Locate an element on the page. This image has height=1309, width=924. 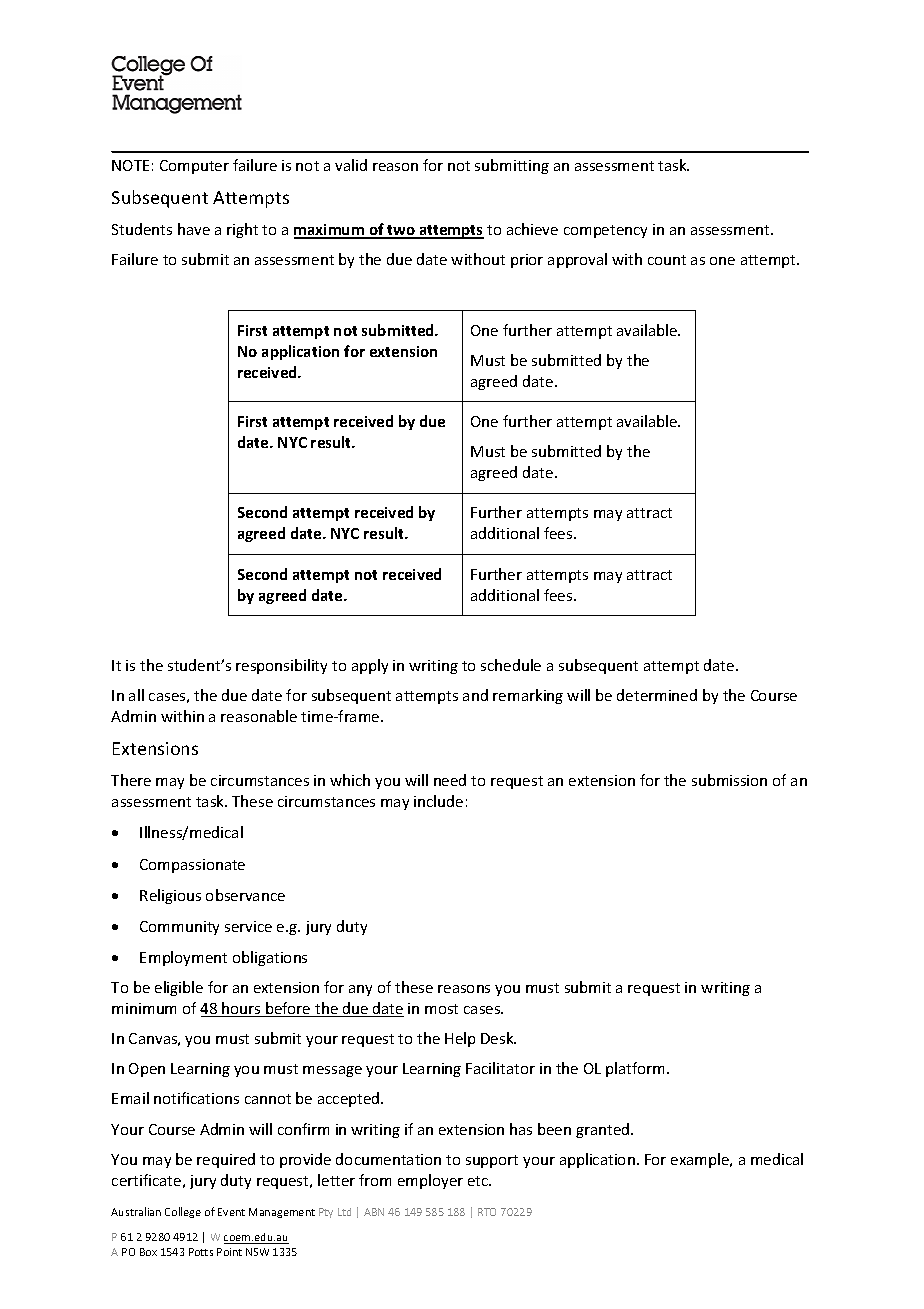
competency is located at coordinates (605, 231).
